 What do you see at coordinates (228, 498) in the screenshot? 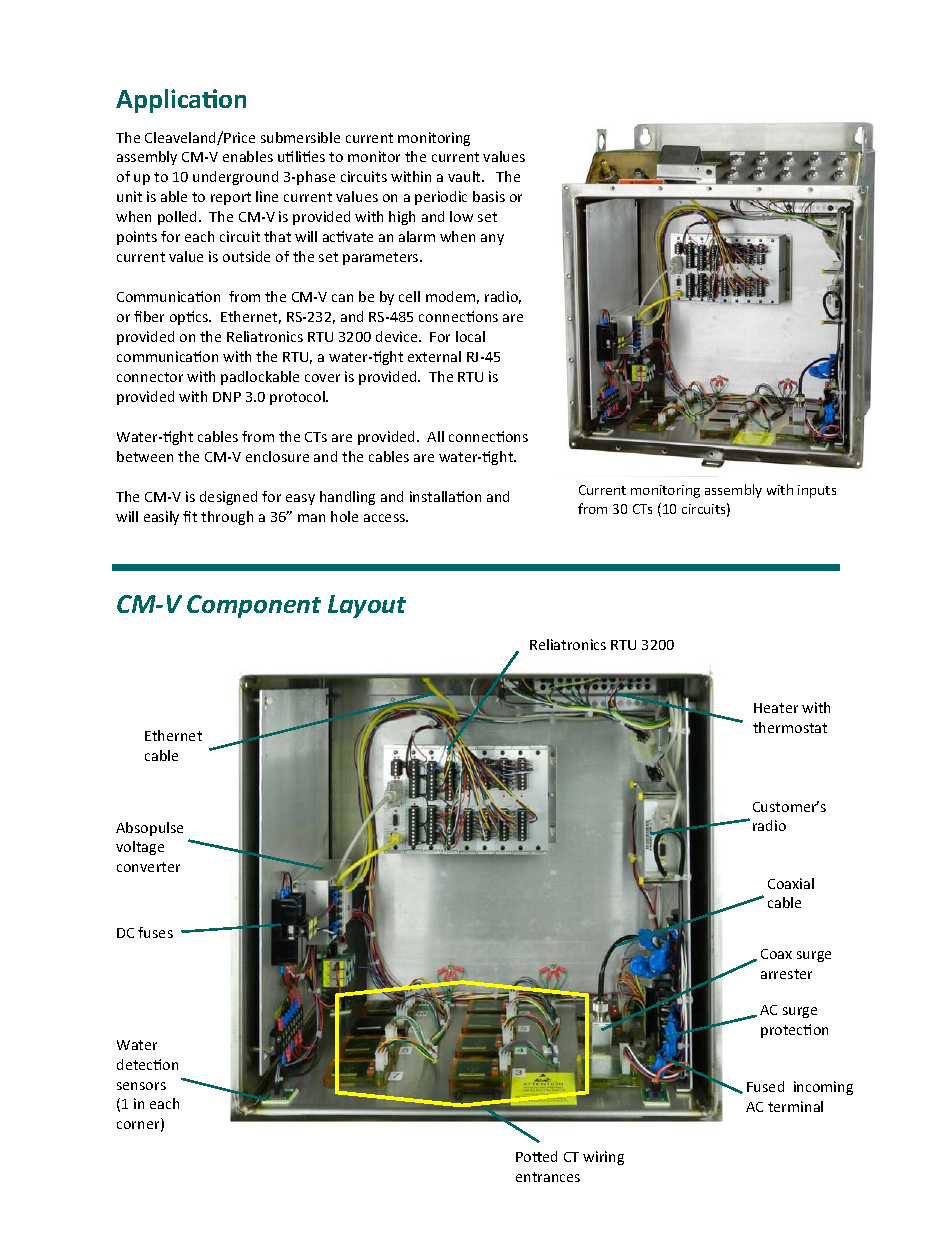
I see `designed` at bounding box center [228, 498].
